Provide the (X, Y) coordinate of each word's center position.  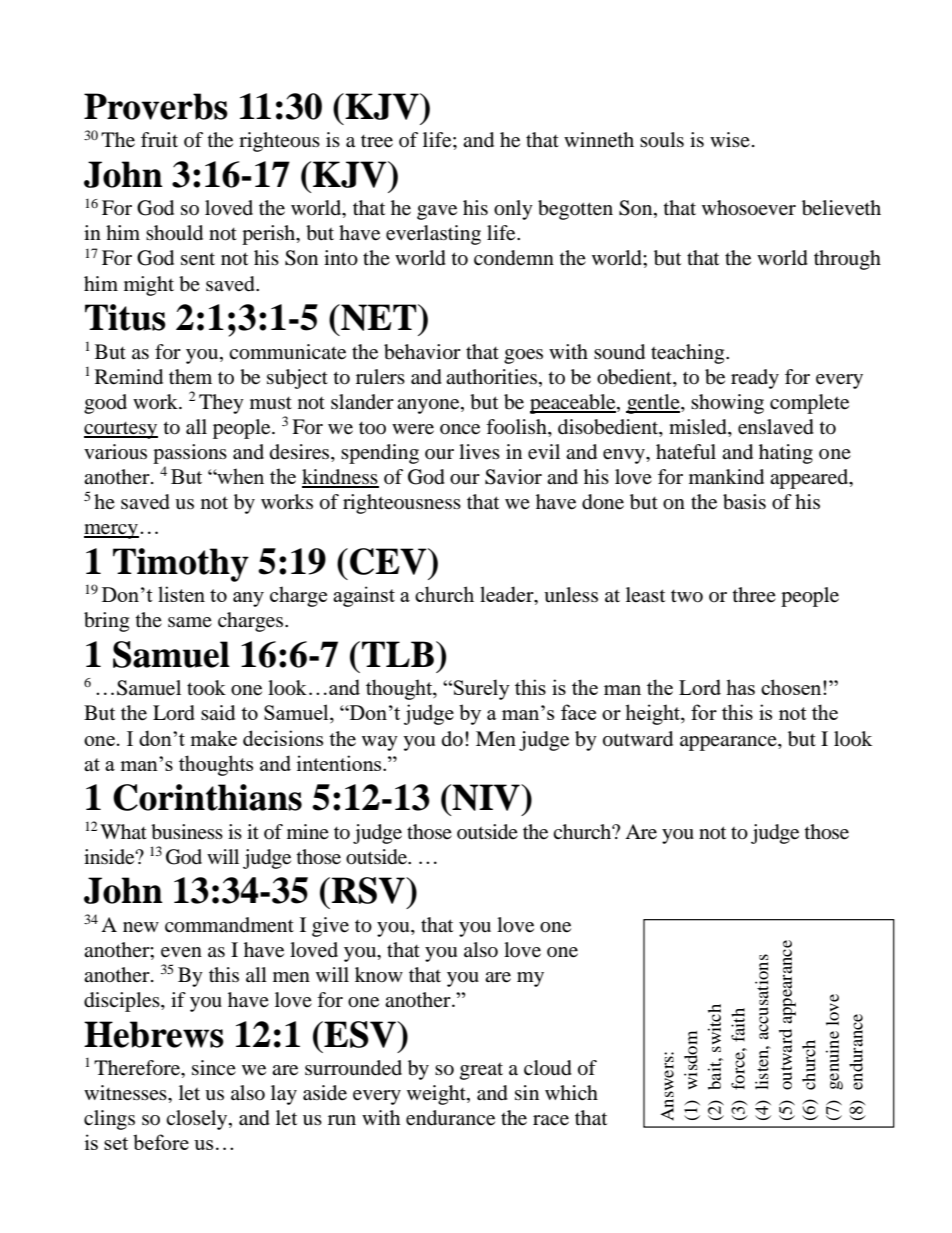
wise (730, 139)
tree (377, 141)
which (571, 1092)
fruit (159, 139)
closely (198, 1120)
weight (437, 1095)
